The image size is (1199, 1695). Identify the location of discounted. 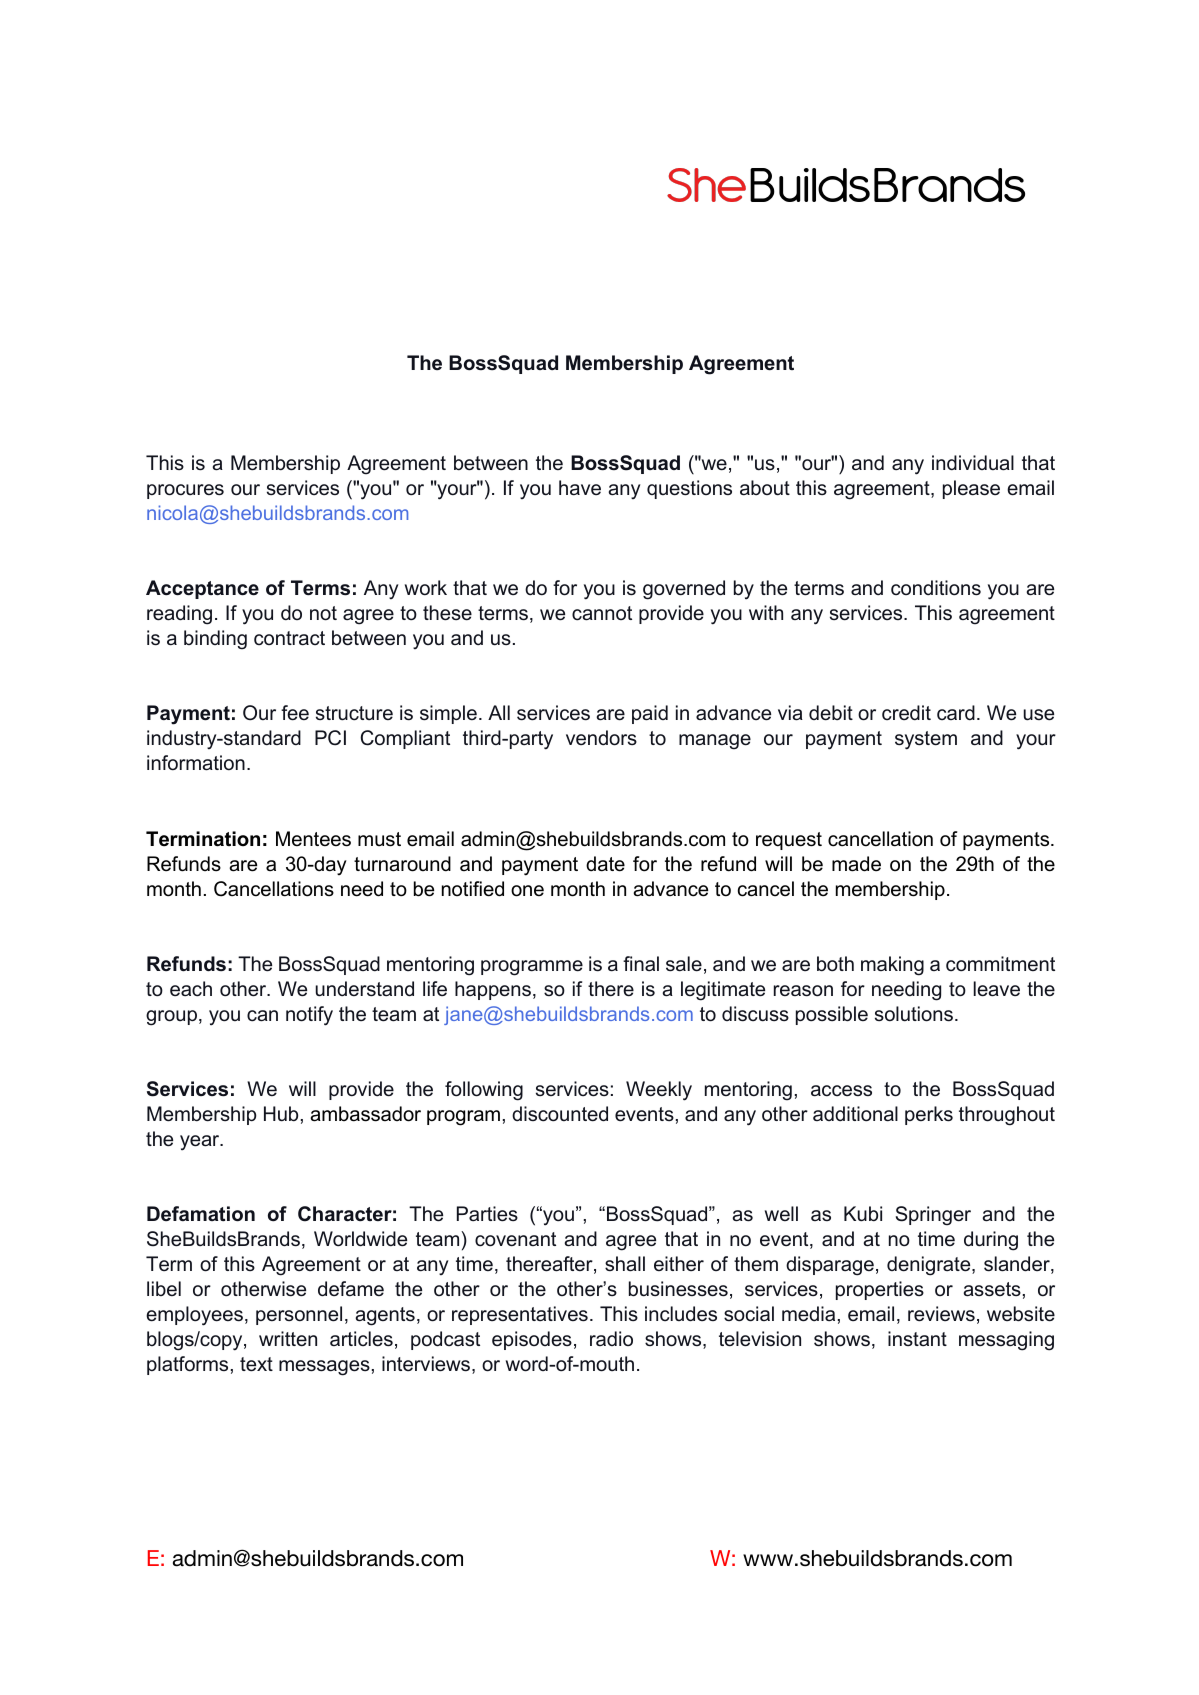
(560, 1114).
